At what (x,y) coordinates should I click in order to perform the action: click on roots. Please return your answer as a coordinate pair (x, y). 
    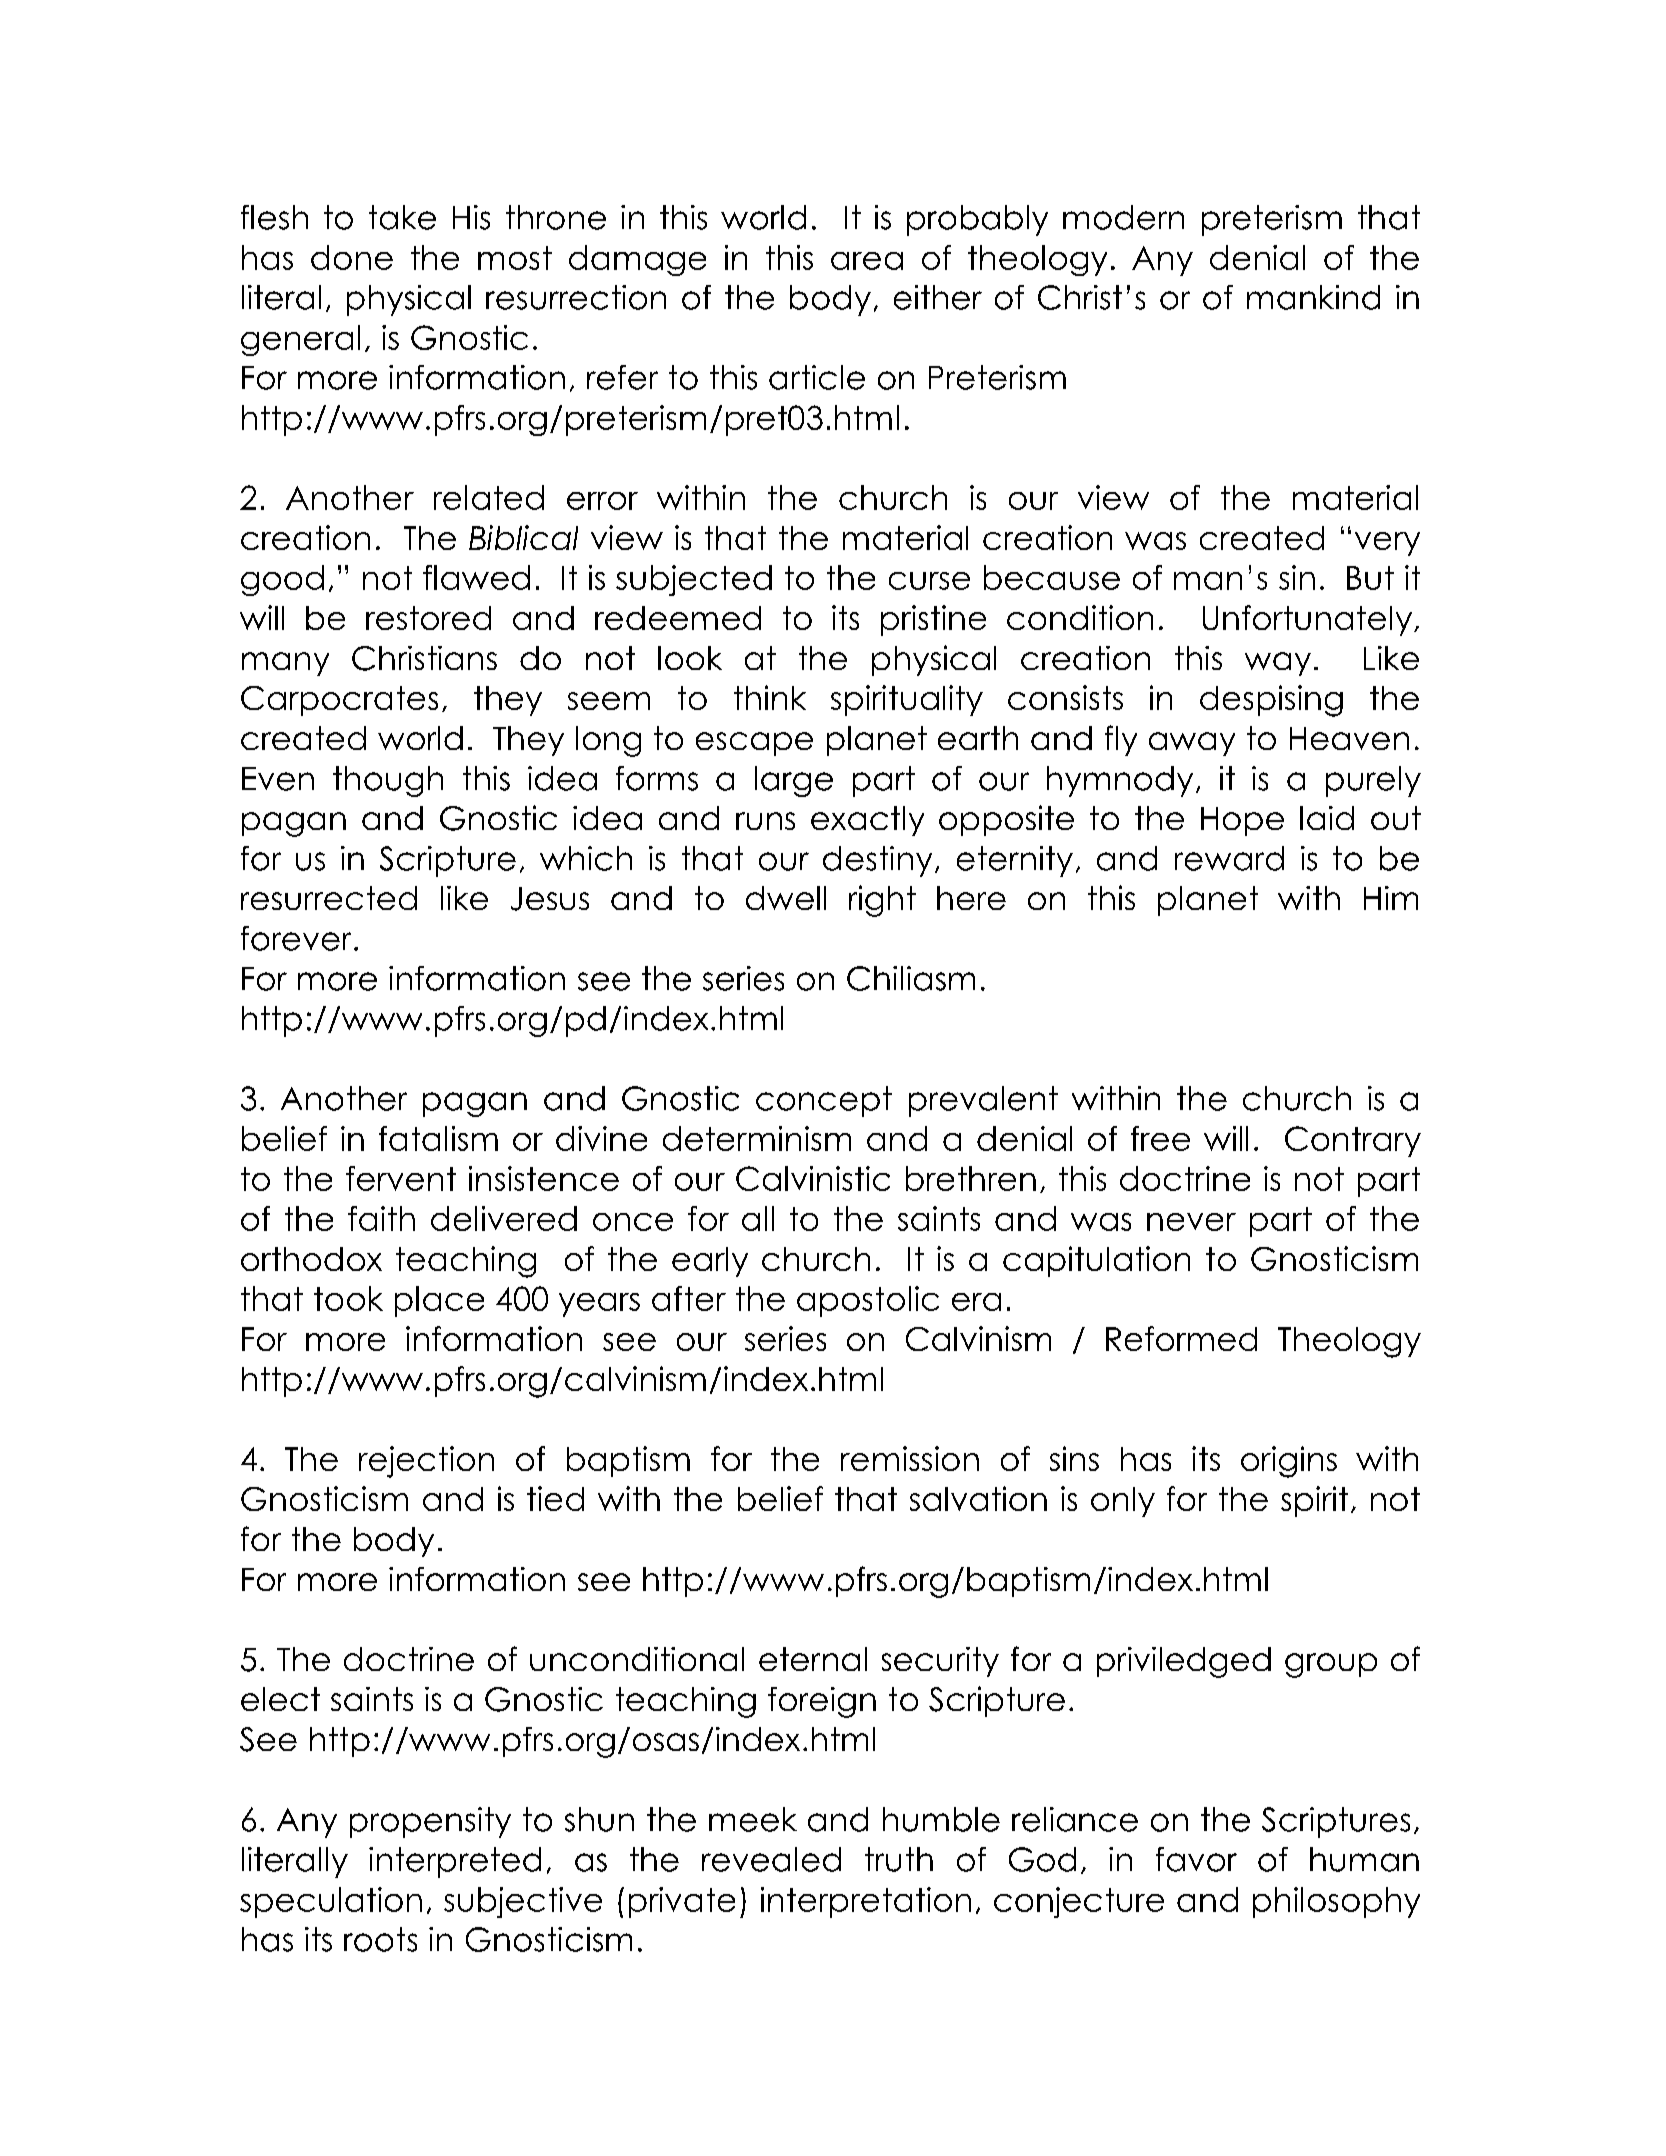
    Looking at the image, I should click on (380, 1939).
